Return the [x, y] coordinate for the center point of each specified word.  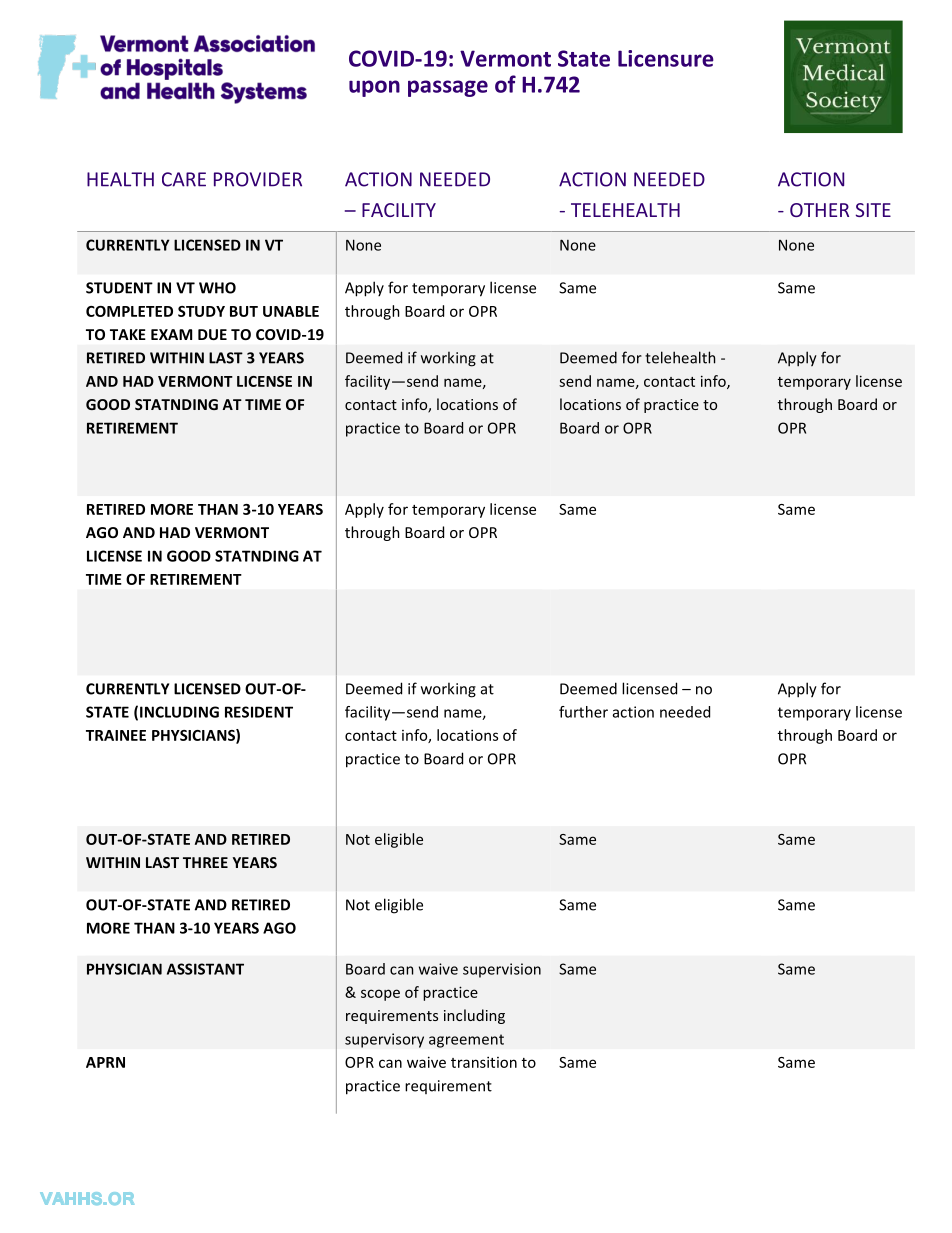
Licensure [666, 58]
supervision [502, 970]
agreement [466, 1041]
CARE [184, 179]
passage [448, 88]
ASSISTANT [205, 969]
